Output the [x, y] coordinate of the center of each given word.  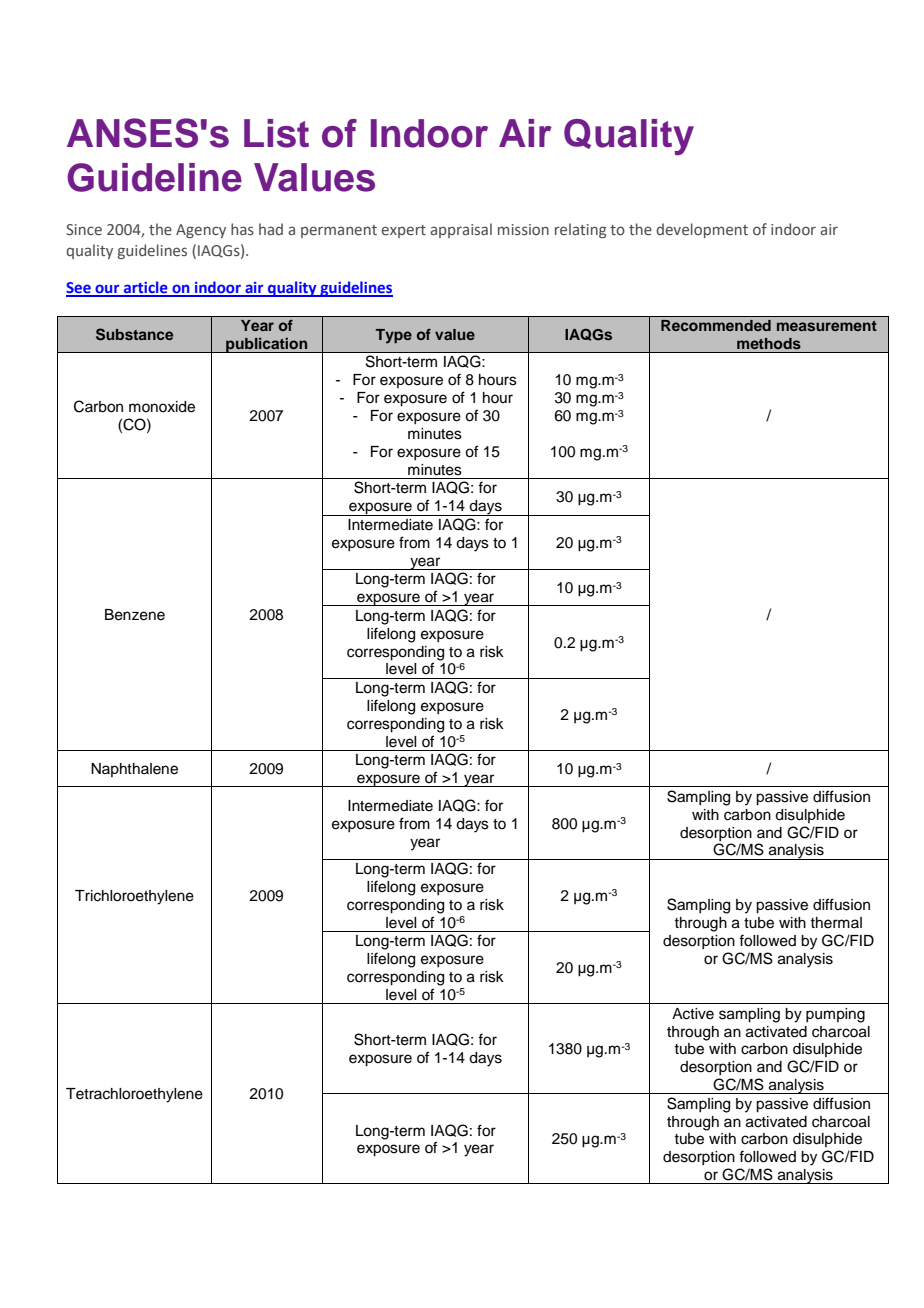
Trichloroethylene [134, 897]
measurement [827, 326]
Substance [134, 334]
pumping [835, 1015]
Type [394, 336]
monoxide [162, 407]
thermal [836, 923]
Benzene [135, 615]
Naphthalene [134, 770]
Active [693, 1014]
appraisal [461, 230]
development [702, 230]
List [276, 133]
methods [769, 343]
